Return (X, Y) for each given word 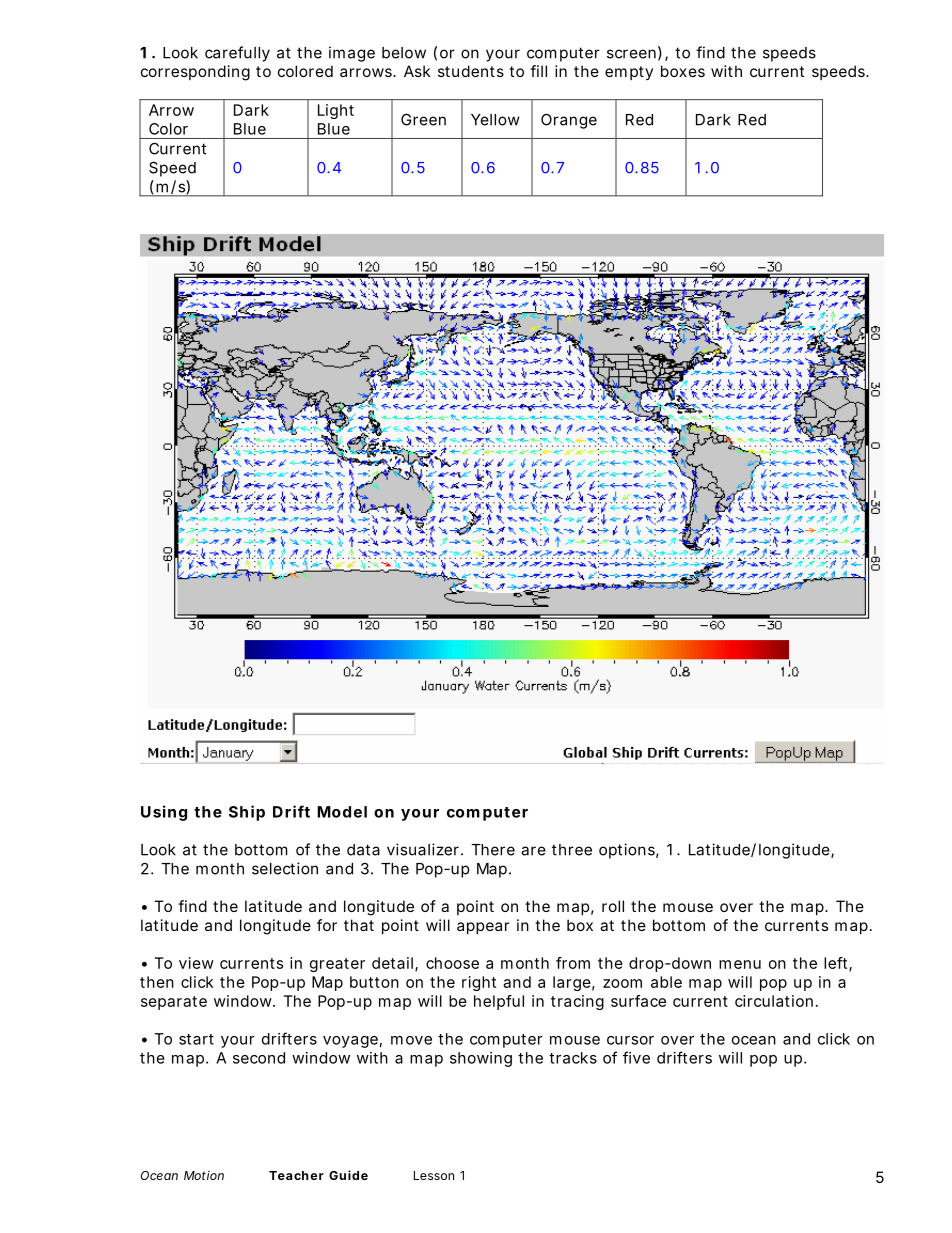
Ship (247, 813)
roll (613, 906)
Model (342, 812)
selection (285, 868)
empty (629, 73)
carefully (237, 54)
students (471, 71)
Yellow (495, 120)
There (493, 850)
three (572, 850)
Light (336, 111)
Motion (204, 1175)
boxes (683, 71)
